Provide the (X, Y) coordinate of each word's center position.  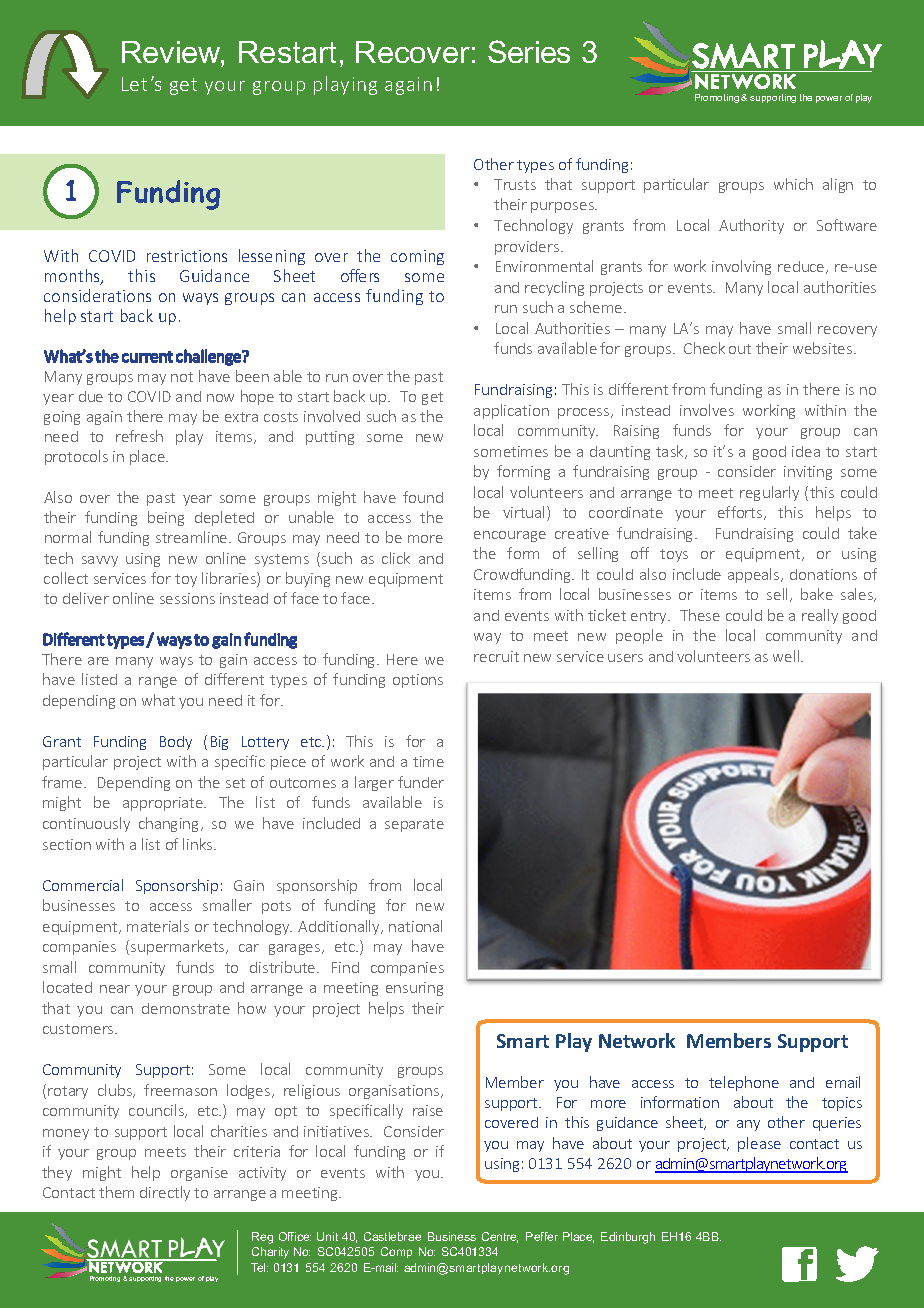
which (793, 184)
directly (165, 1193)
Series (529, 51)
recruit (496, 656)
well (787, 656)
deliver (86, 598)
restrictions (187, 256)
